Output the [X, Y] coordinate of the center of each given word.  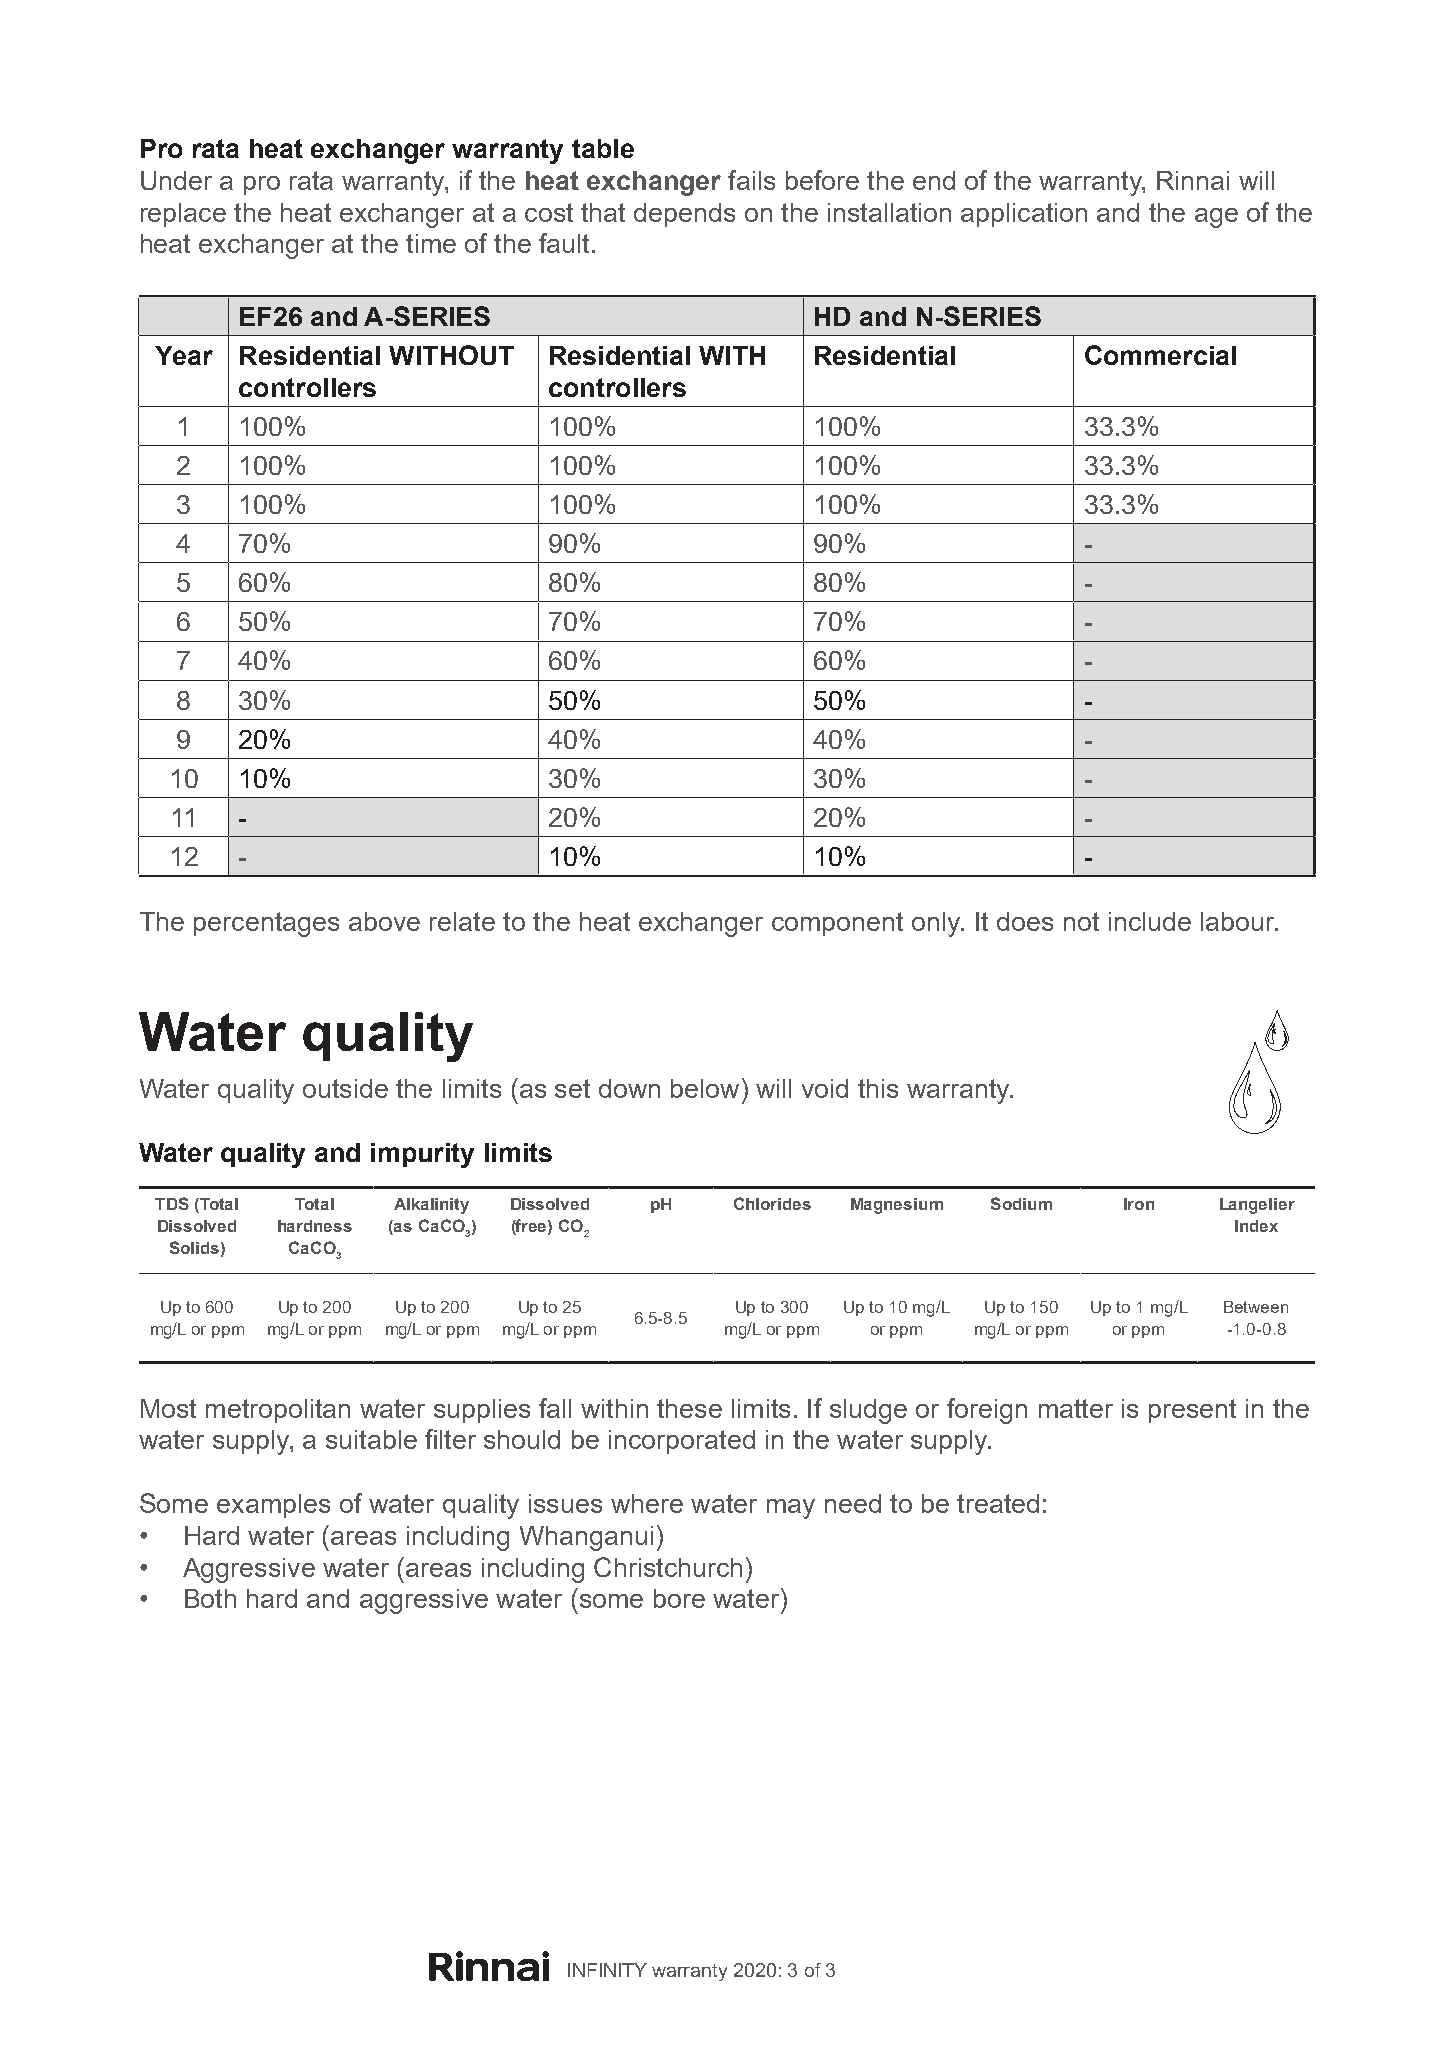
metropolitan [278, 1411]
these [689, 1408]
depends [684, 215]
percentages [266, 924]
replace [183, 215]
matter [1076, 1408]
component [837, 924]
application [1024, 215]
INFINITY [607, 1970]
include [1150, 921]
